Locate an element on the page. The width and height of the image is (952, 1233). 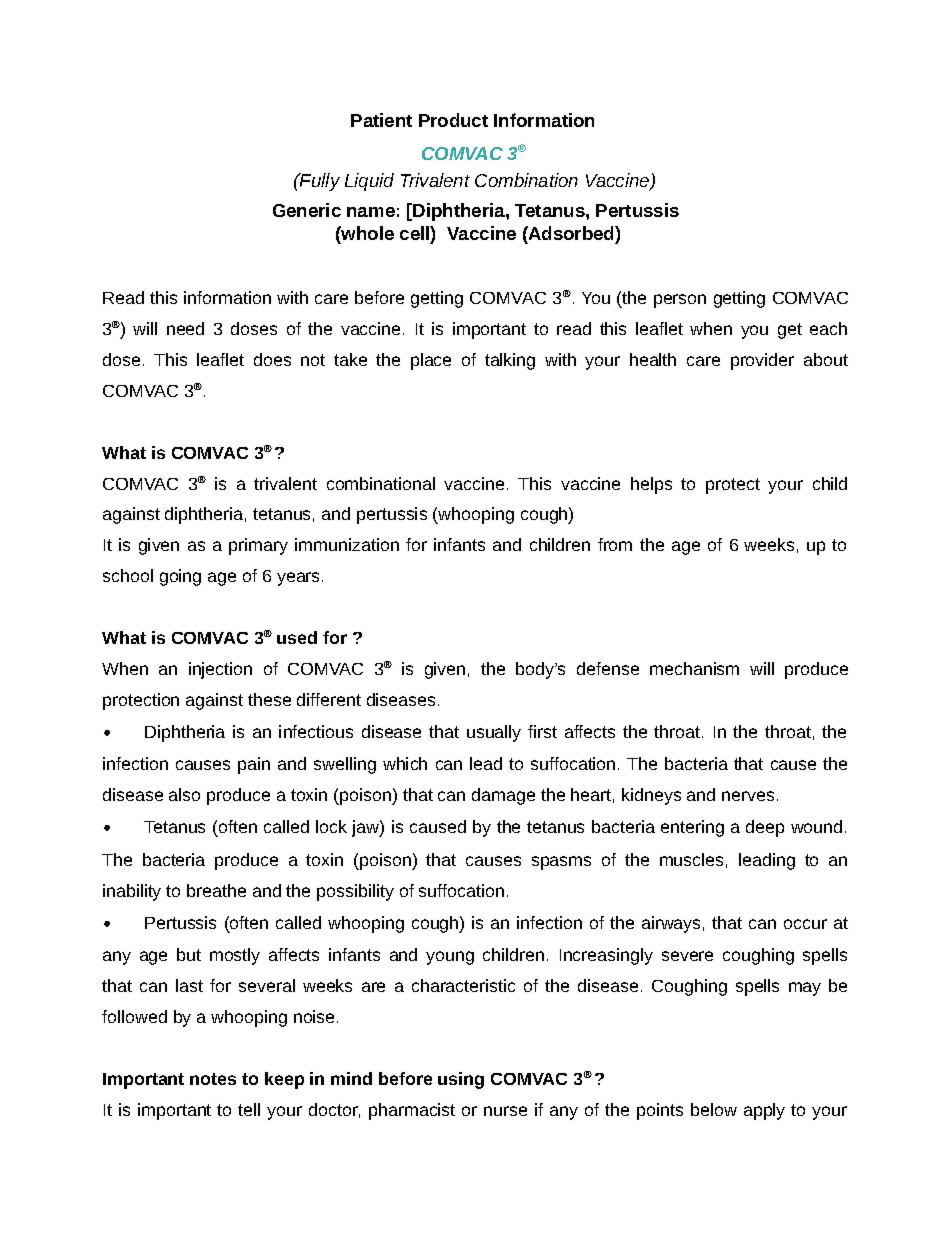
Product is located at coordinates (453, 120).
